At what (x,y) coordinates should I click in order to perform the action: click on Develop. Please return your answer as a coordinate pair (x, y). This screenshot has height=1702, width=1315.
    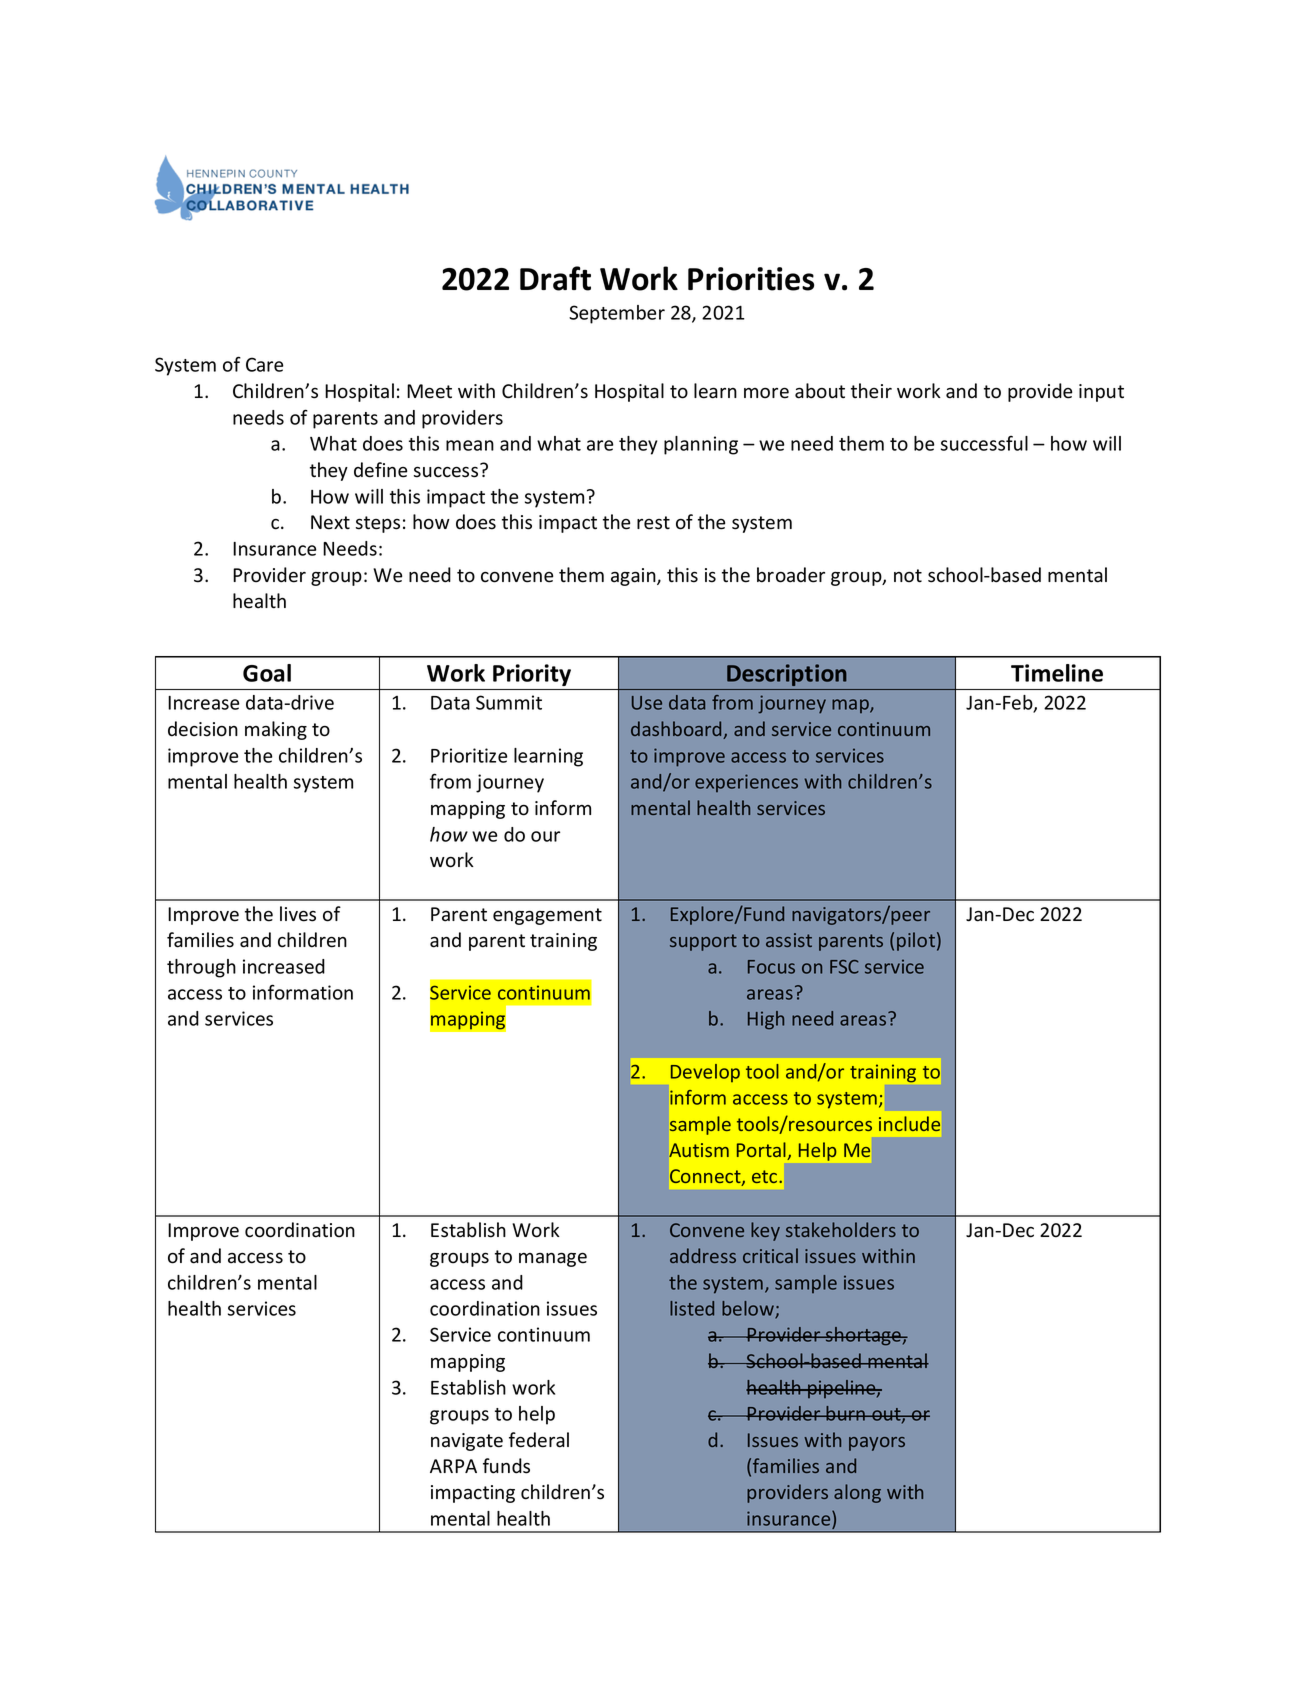
    Looking at the image, I should click on (705, 1073).
